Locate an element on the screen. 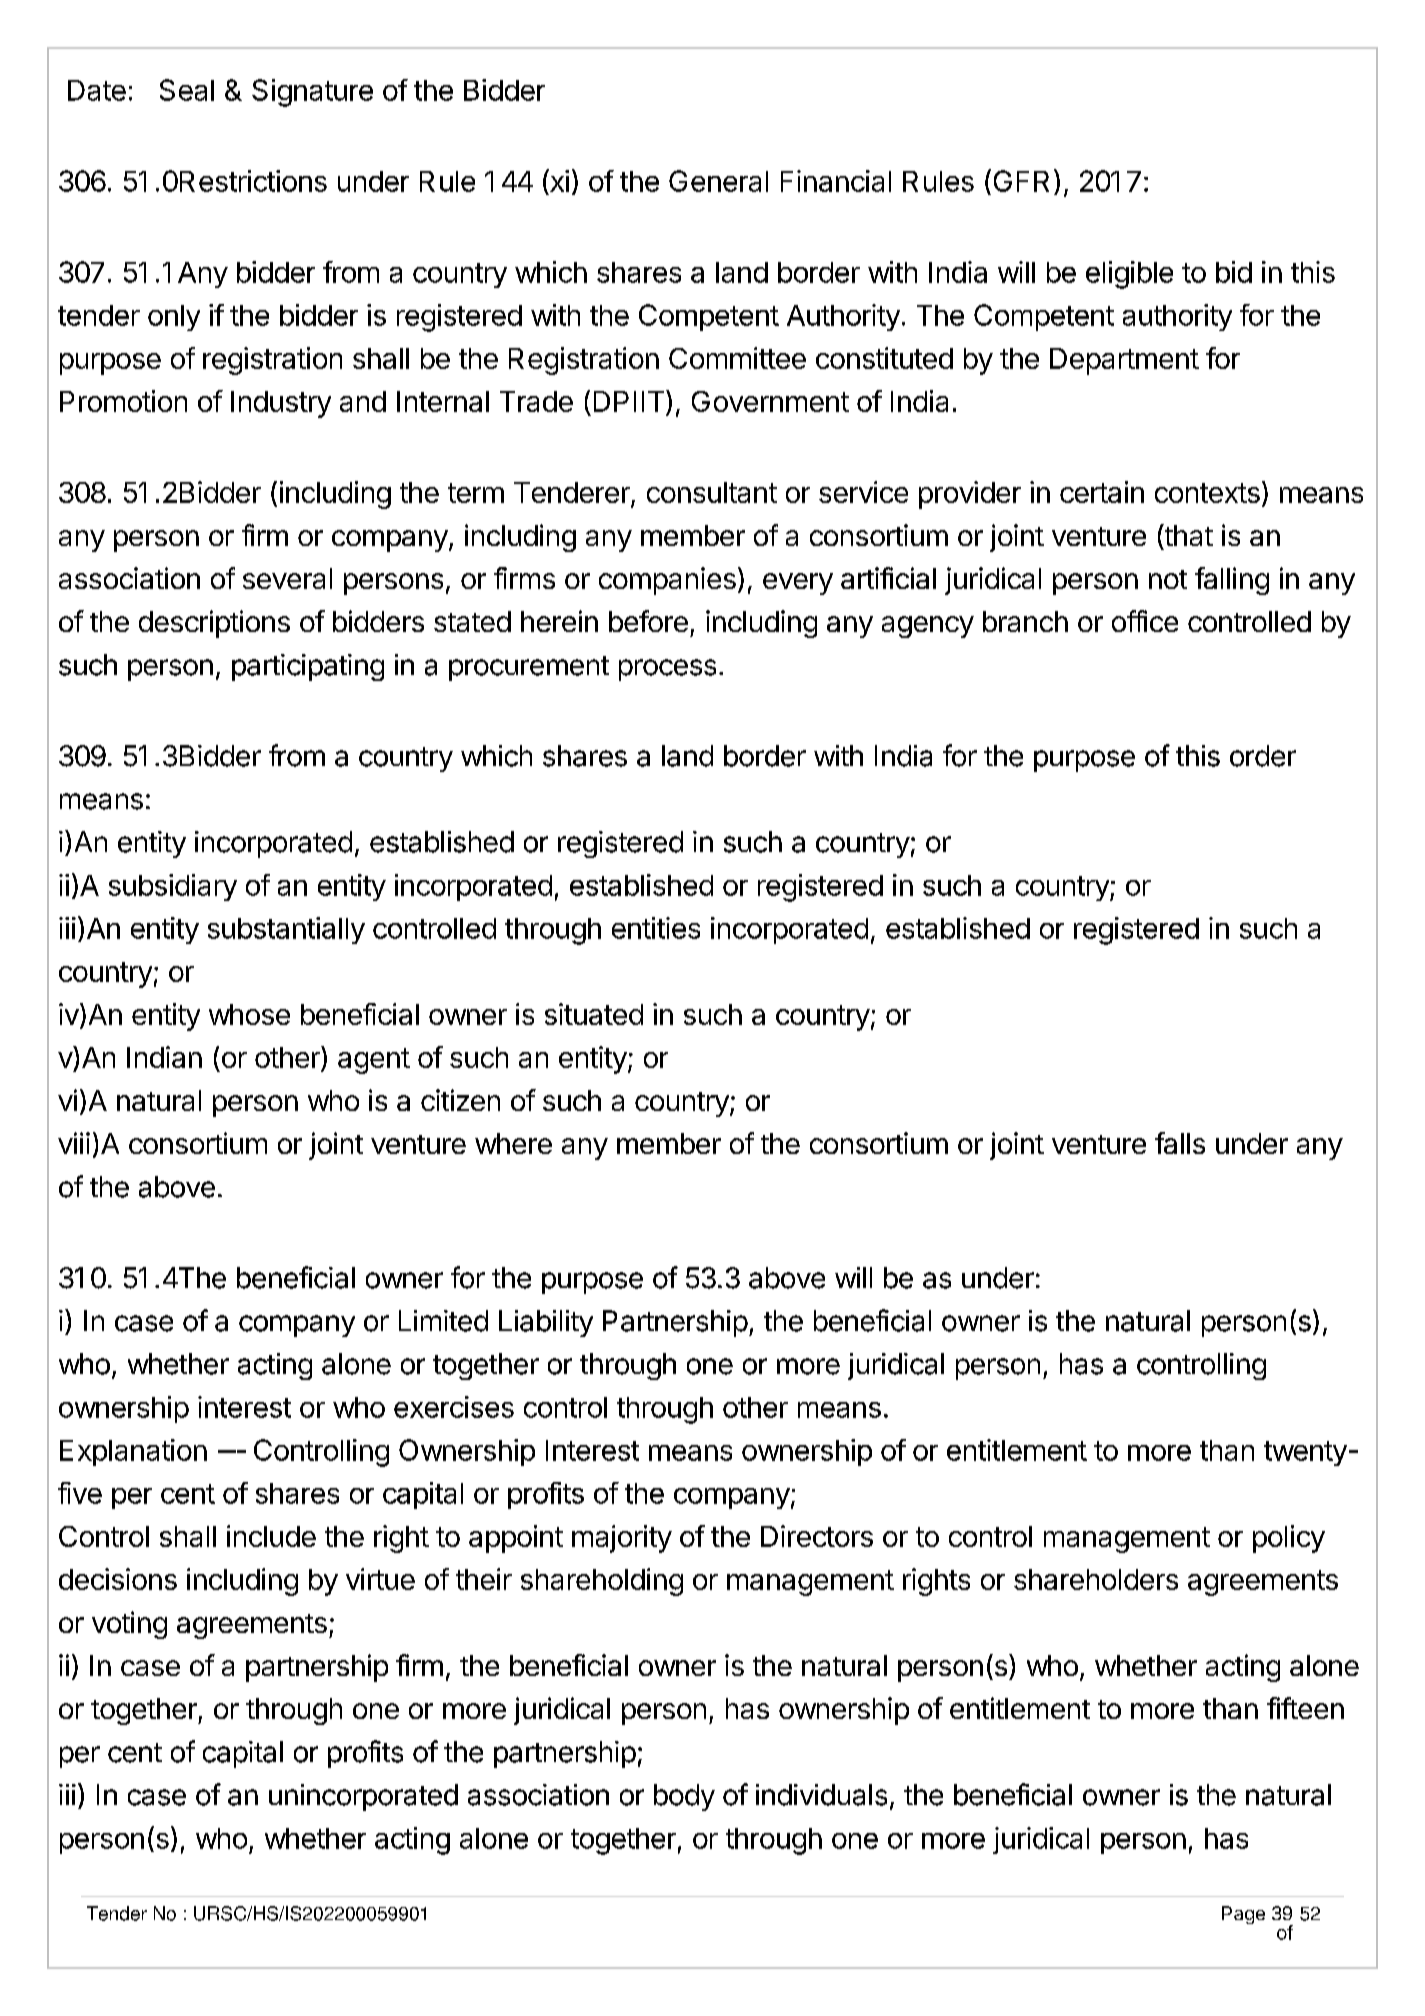 This screenshot has height=2016, width=1425. falls is located at coordinates (1180, 1143).
